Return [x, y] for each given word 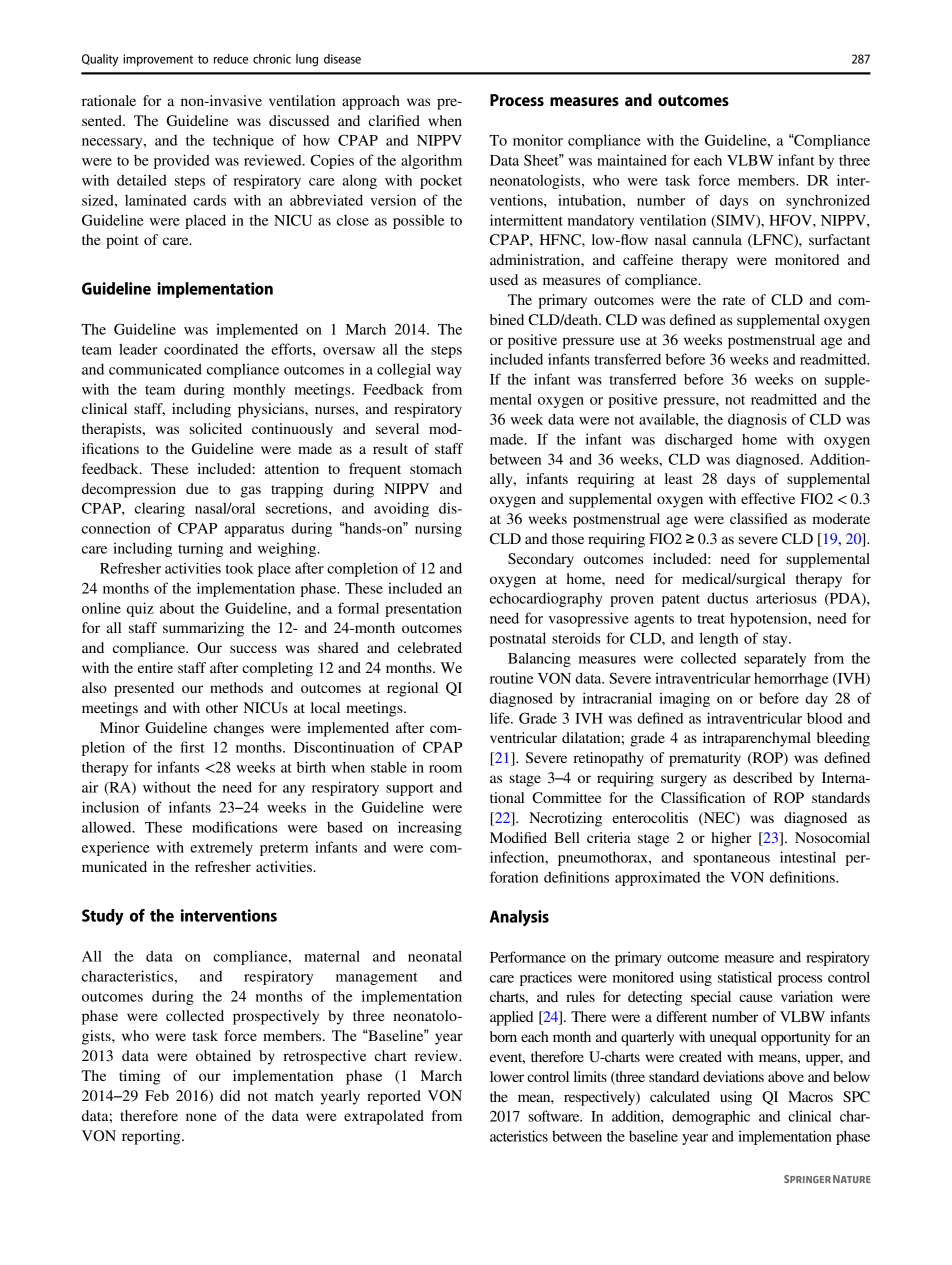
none [201, 1117]
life [501, 718]
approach [371, 102]
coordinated [201, 349]
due [197, 488]
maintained [632, 160]
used [504, 279]
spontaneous [731, 860]
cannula [717, 239]
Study [103, 917]
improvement [158, 60]
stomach [436, 468]
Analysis [519, 918]
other [222, 707]
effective [768, 498]
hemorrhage [791, 680]
